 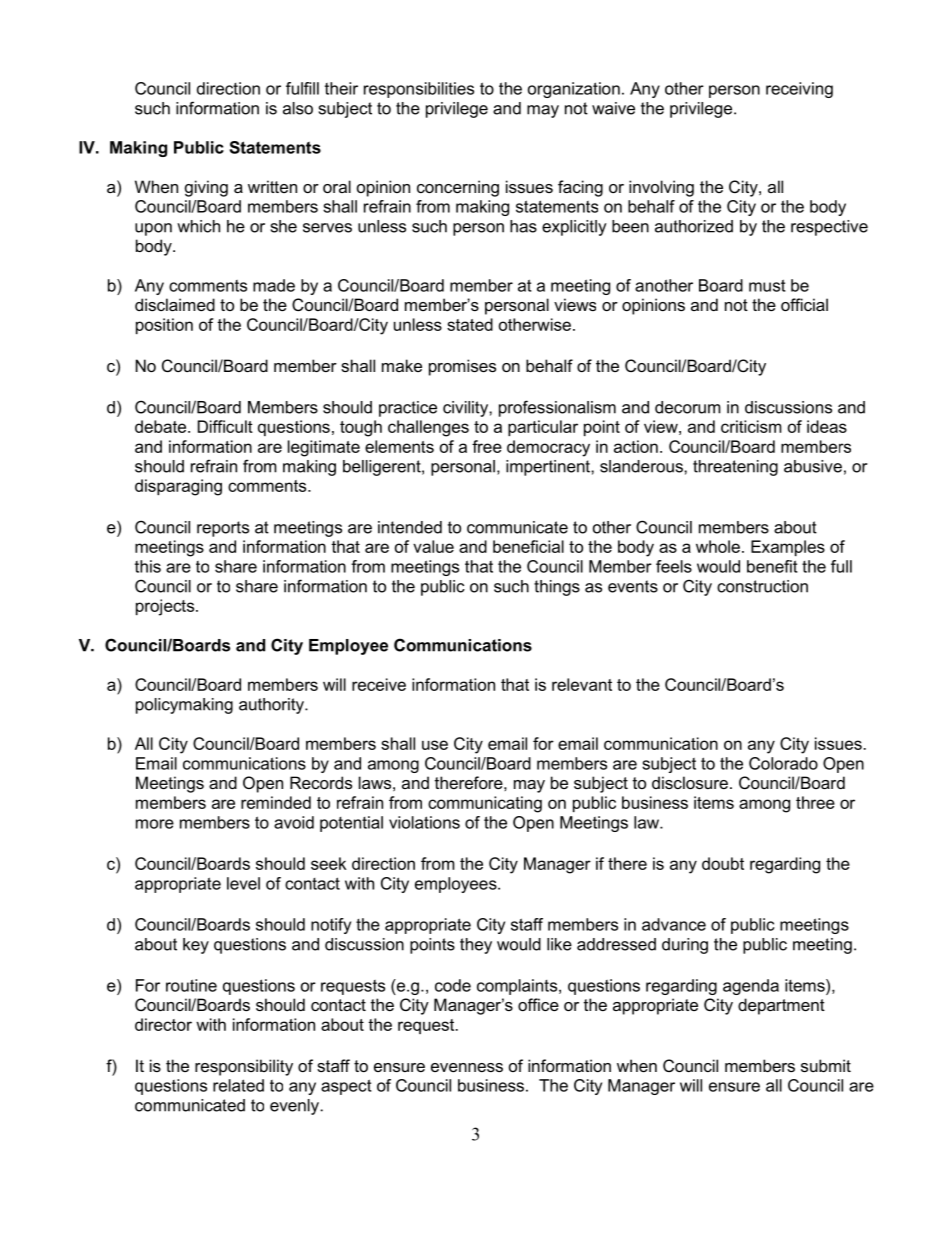 What do you see at coordinates (762, 586) in the screenshot?
I see `construction` at bounding box center [762, 586].
